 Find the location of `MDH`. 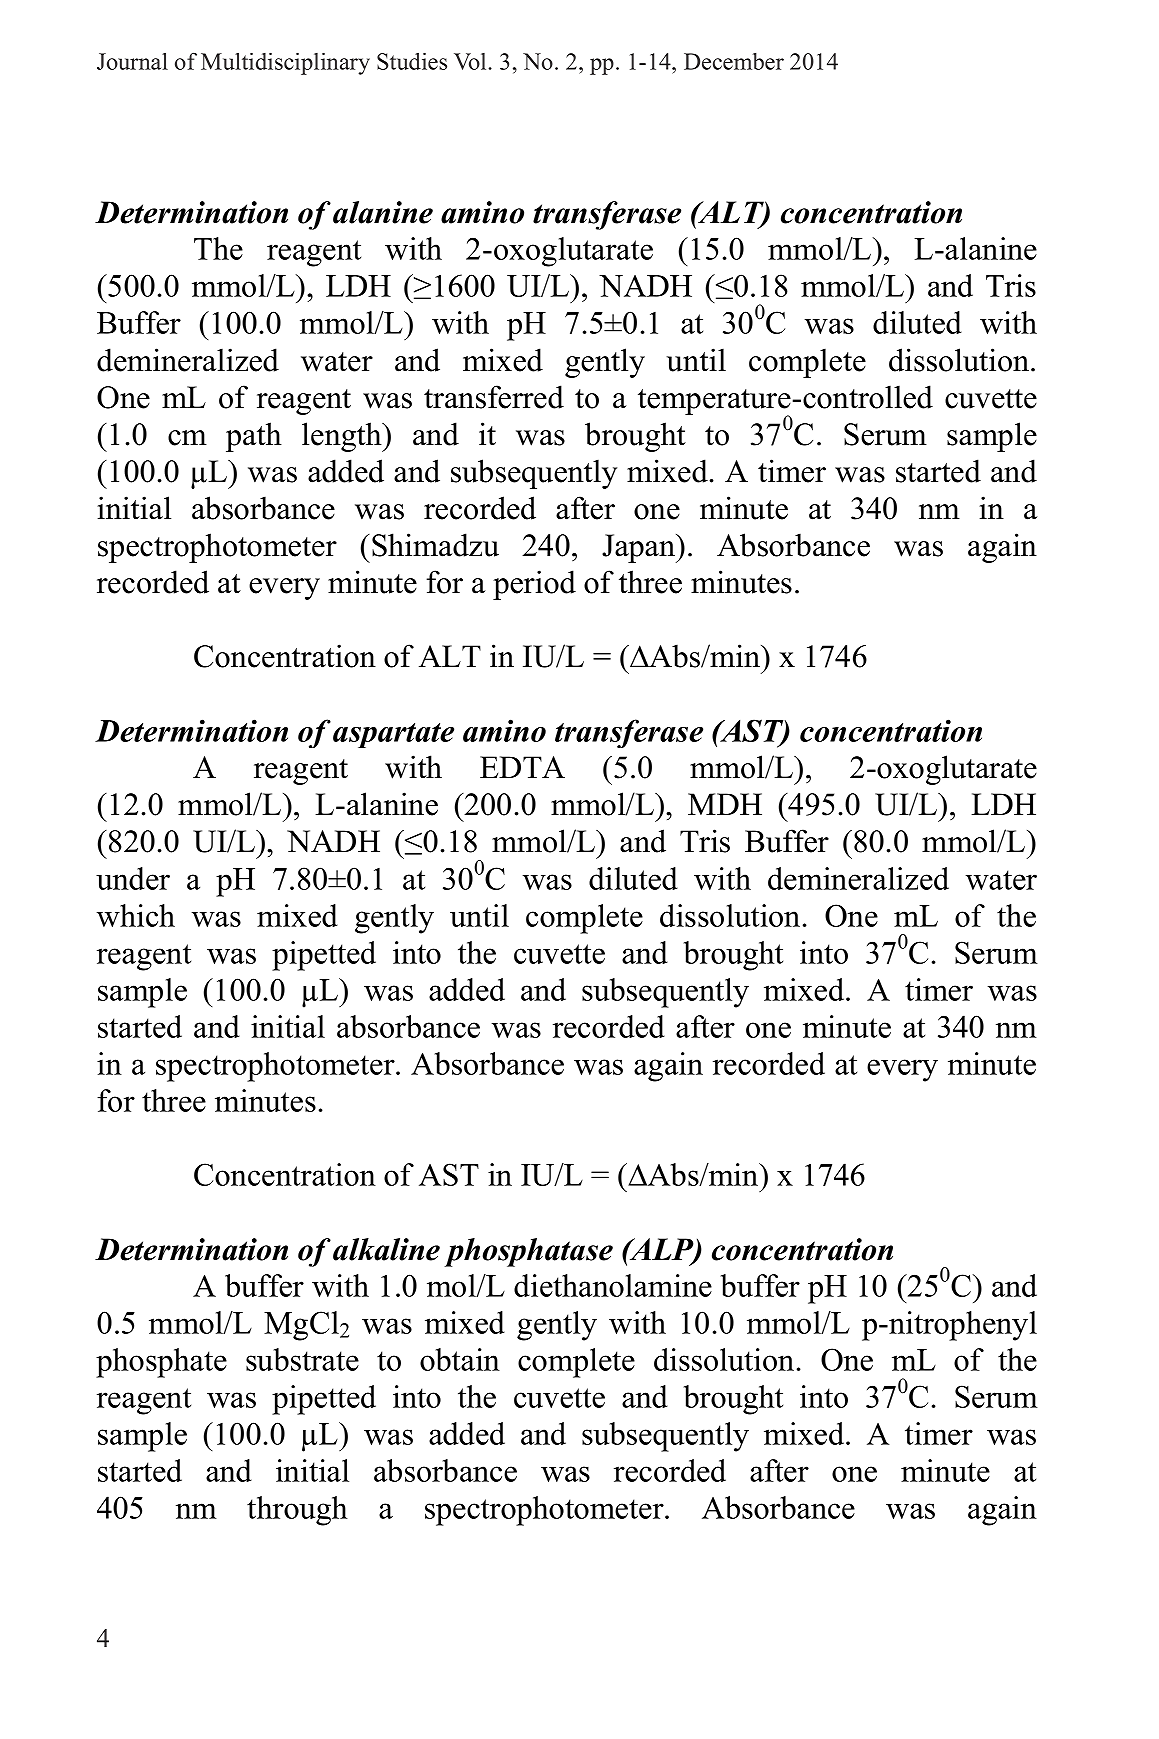

MDH is located at coordinates (725, 804).
